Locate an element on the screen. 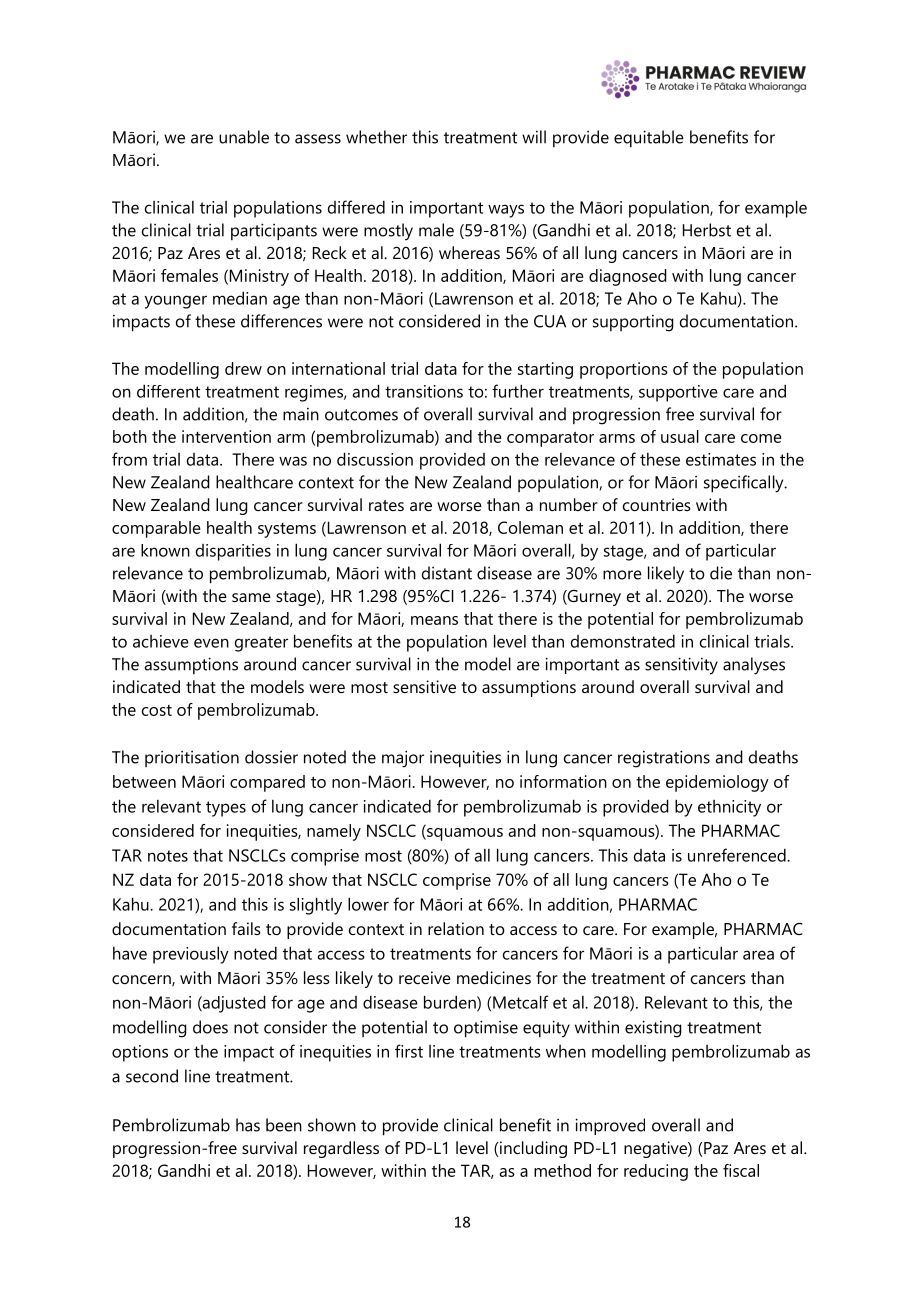  has is located at coordinates (248, 1125).
